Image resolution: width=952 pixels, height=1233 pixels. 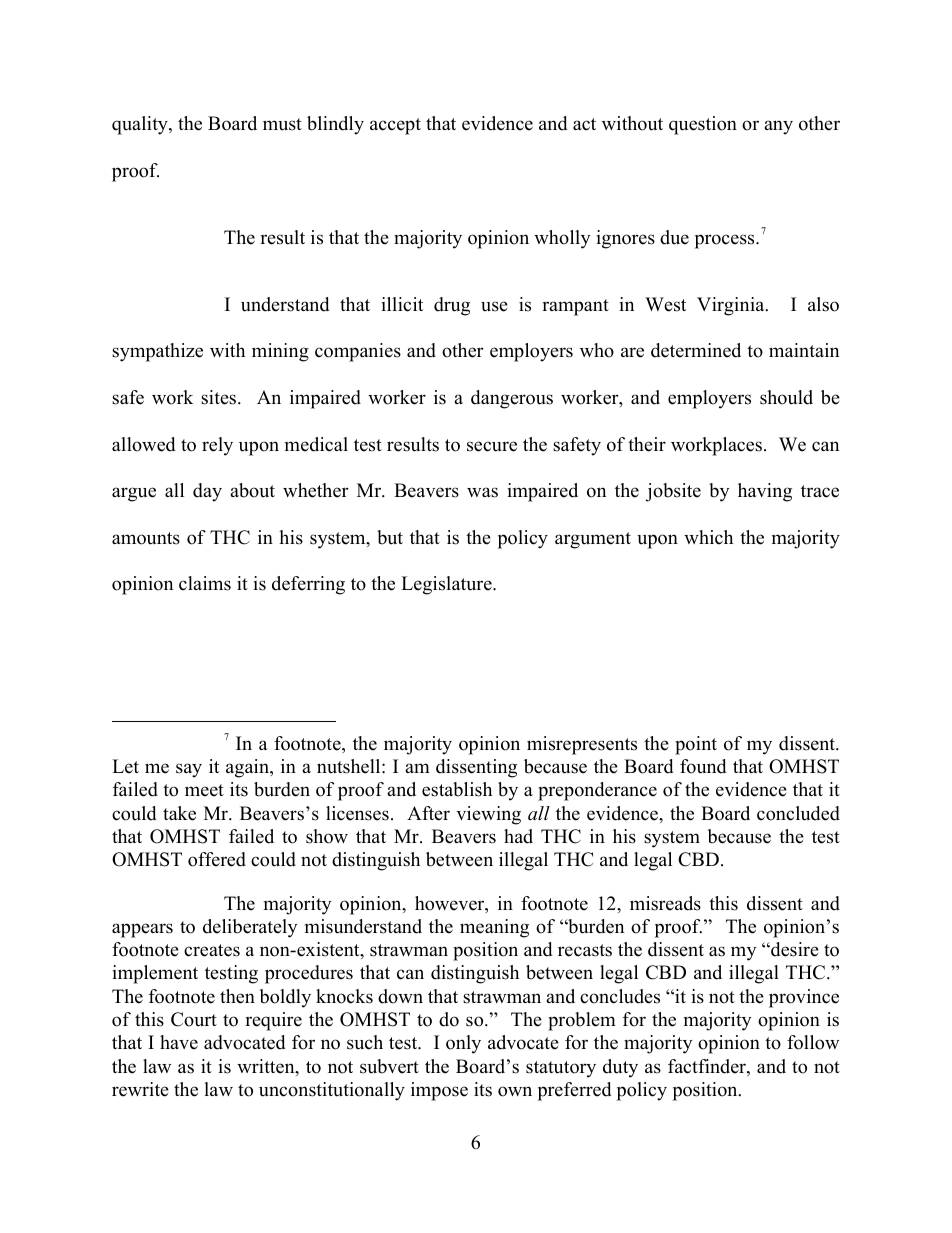 What do you see at coordinates (813, 1042) in the image?
I see `follow` at bounding box center [813, 1042].
